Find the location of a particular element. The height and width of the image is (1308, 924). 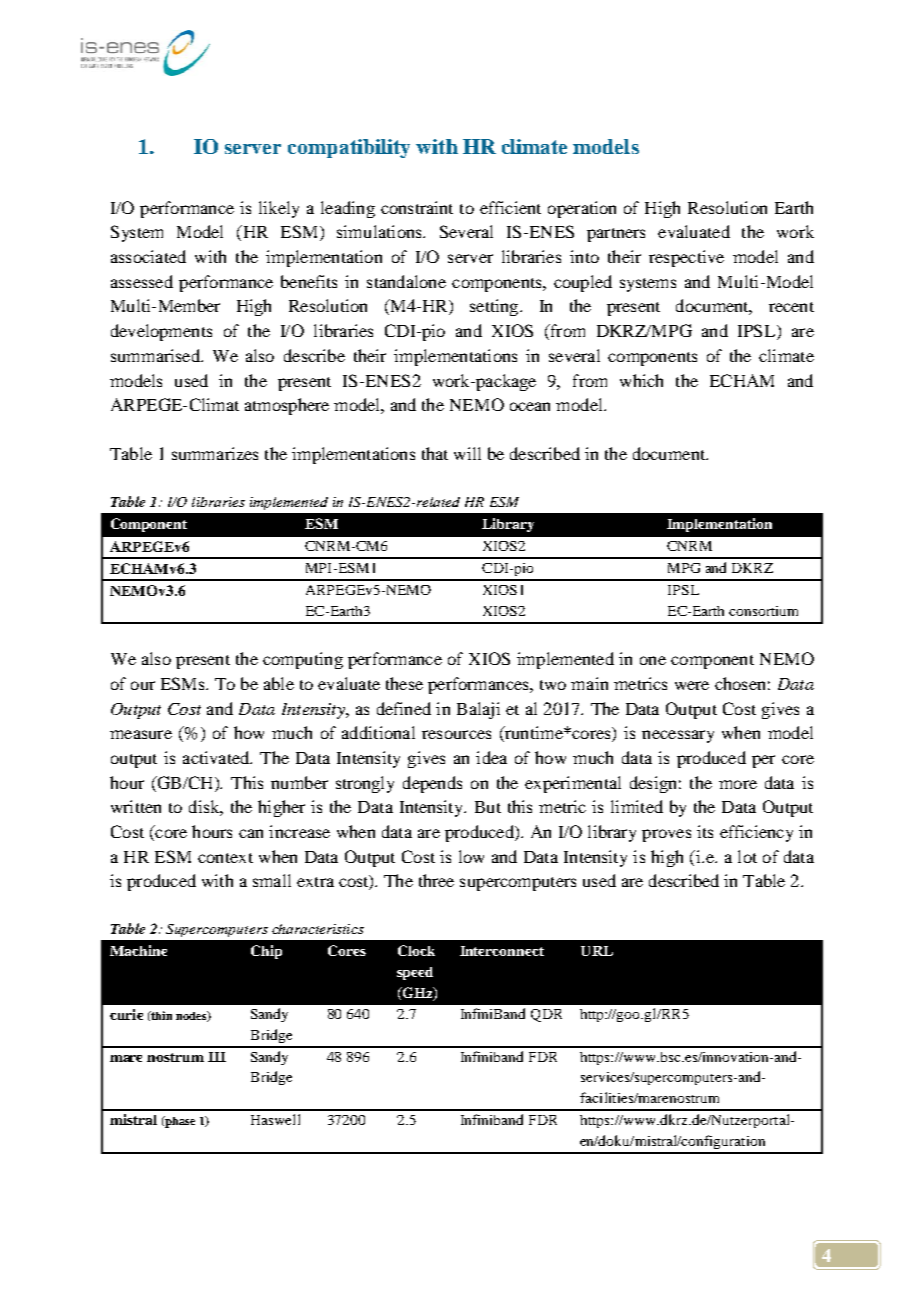

likely is located at coordinates (279, 209).
